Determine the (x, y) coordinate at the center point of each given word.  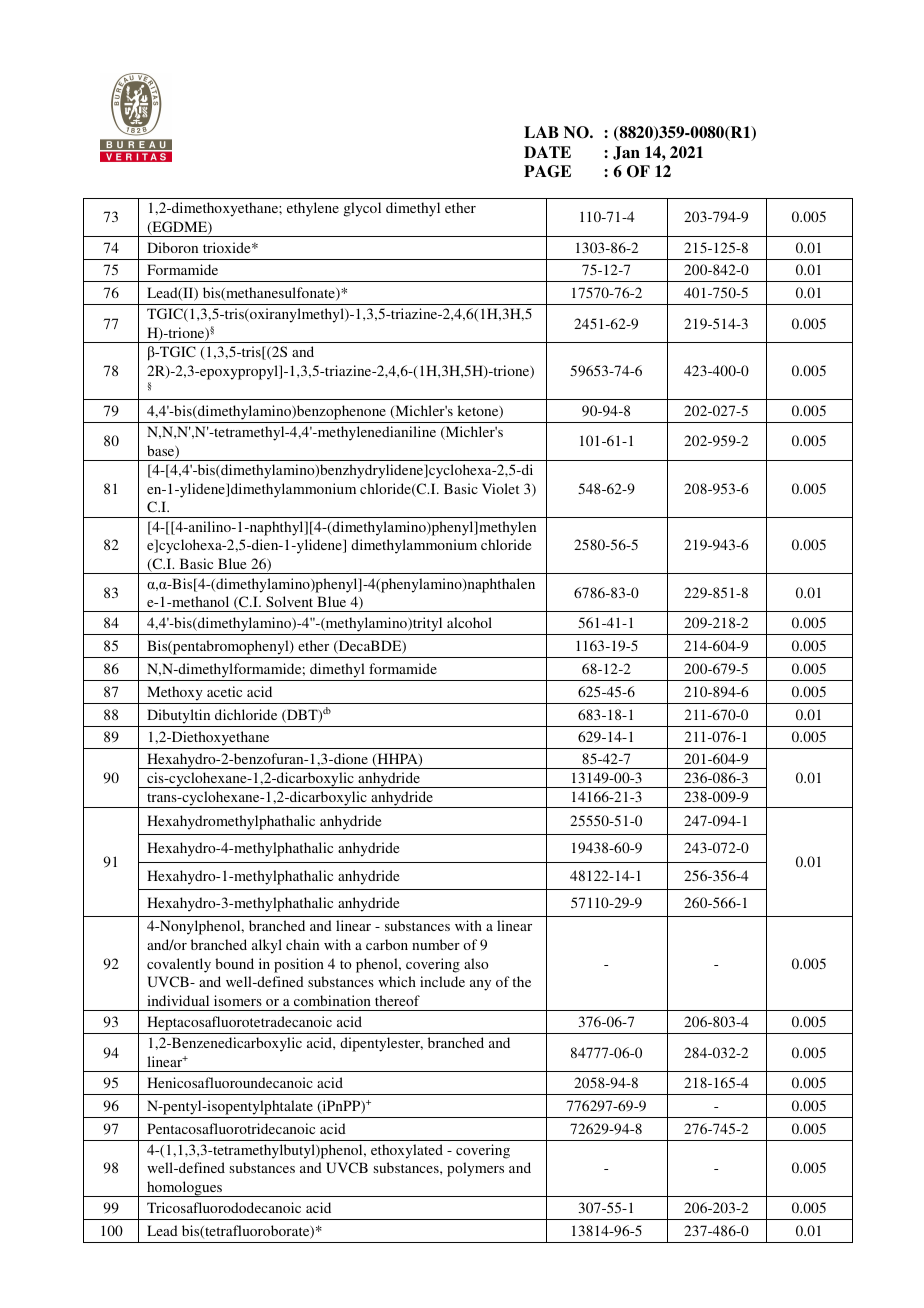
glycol (362, 209)
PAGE (547, 171)
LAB (541, 132)
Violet (500, 488)
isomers (238, 1000)
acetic (224, 691)
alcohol (469, 622)
